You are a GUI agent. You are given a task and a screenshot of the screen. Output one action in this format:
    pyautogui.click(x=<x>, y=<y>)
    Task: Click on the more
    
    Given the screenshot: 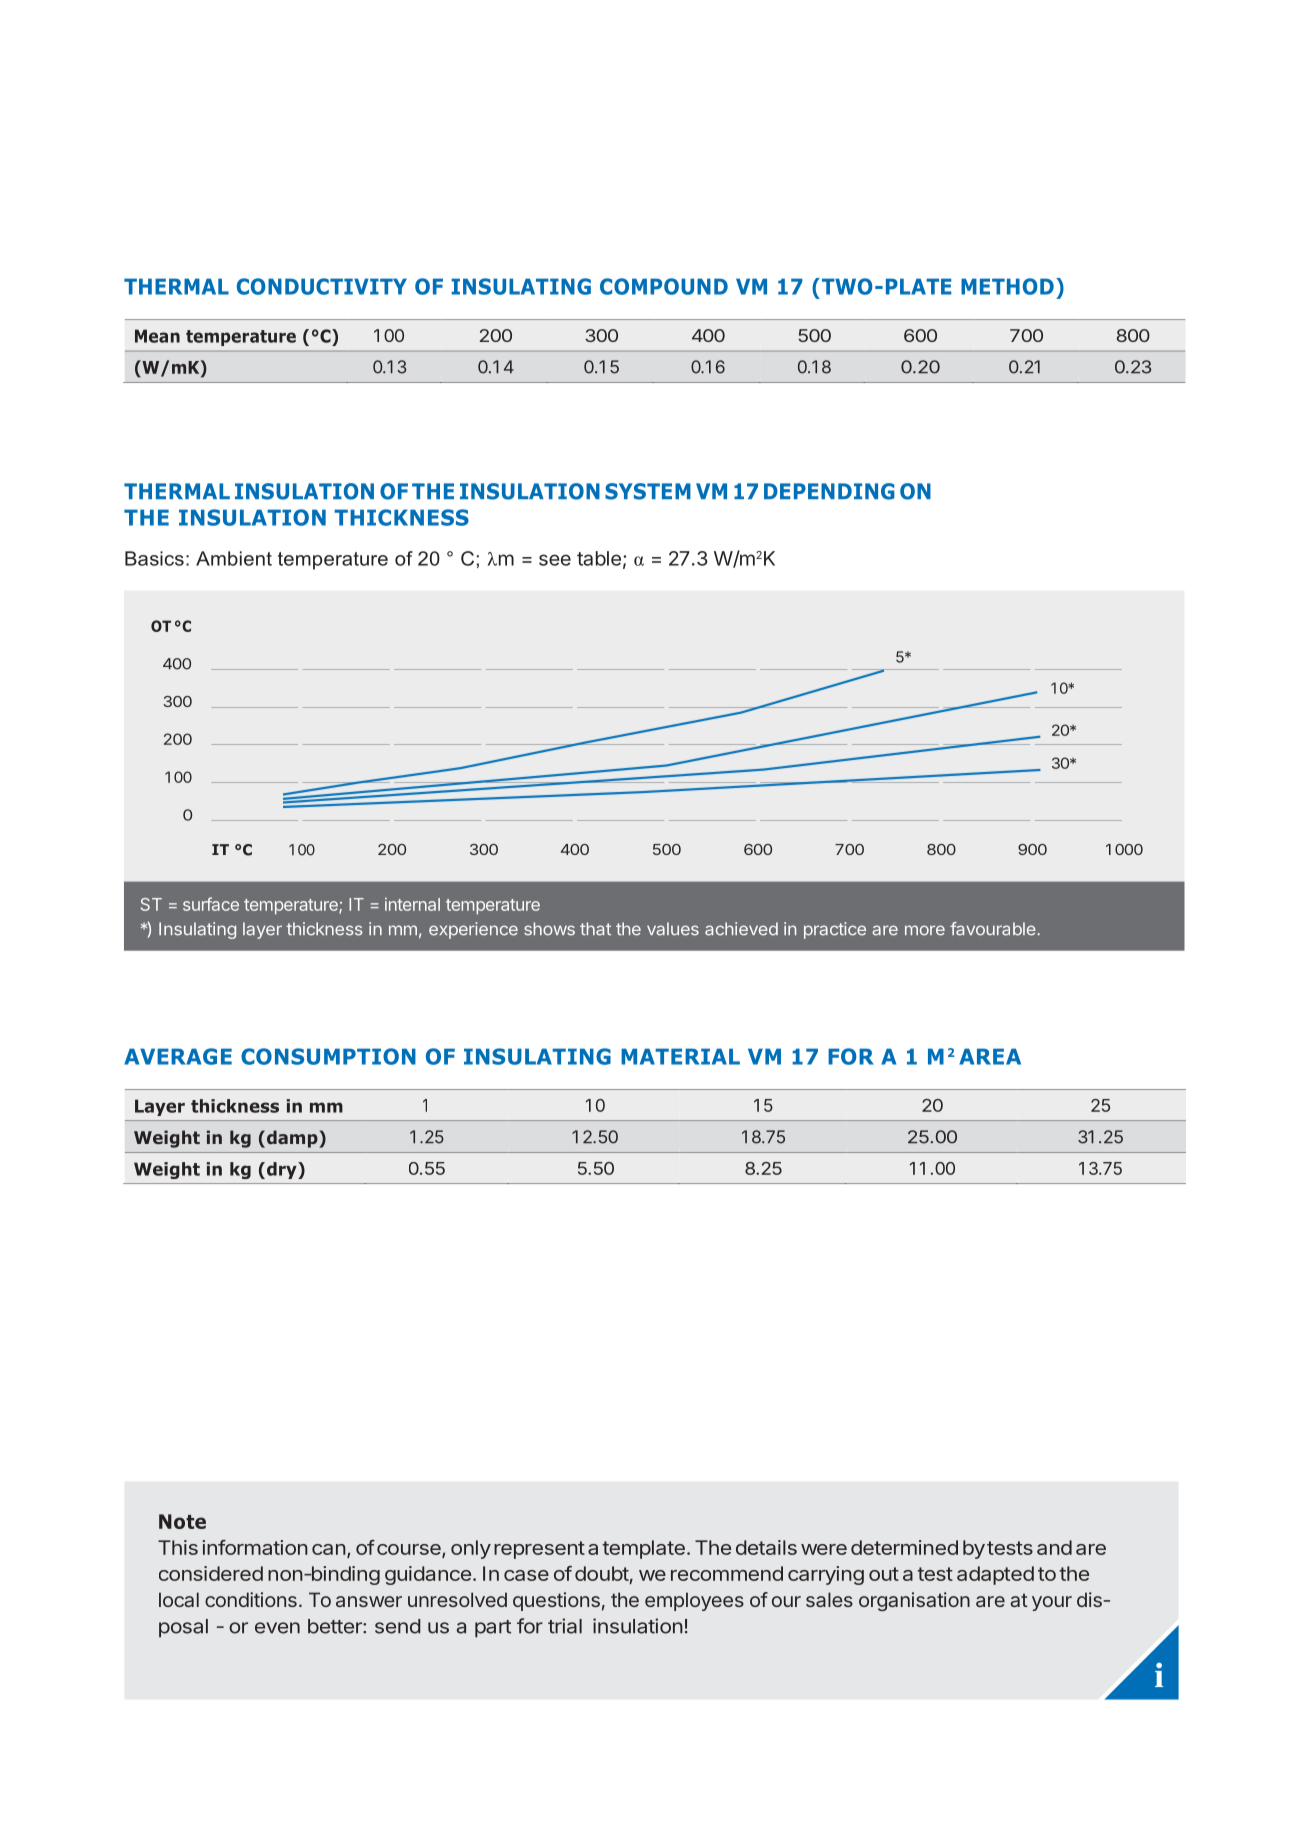 What is the action you would take?
    pyautogui.click(x=925, y=930)
